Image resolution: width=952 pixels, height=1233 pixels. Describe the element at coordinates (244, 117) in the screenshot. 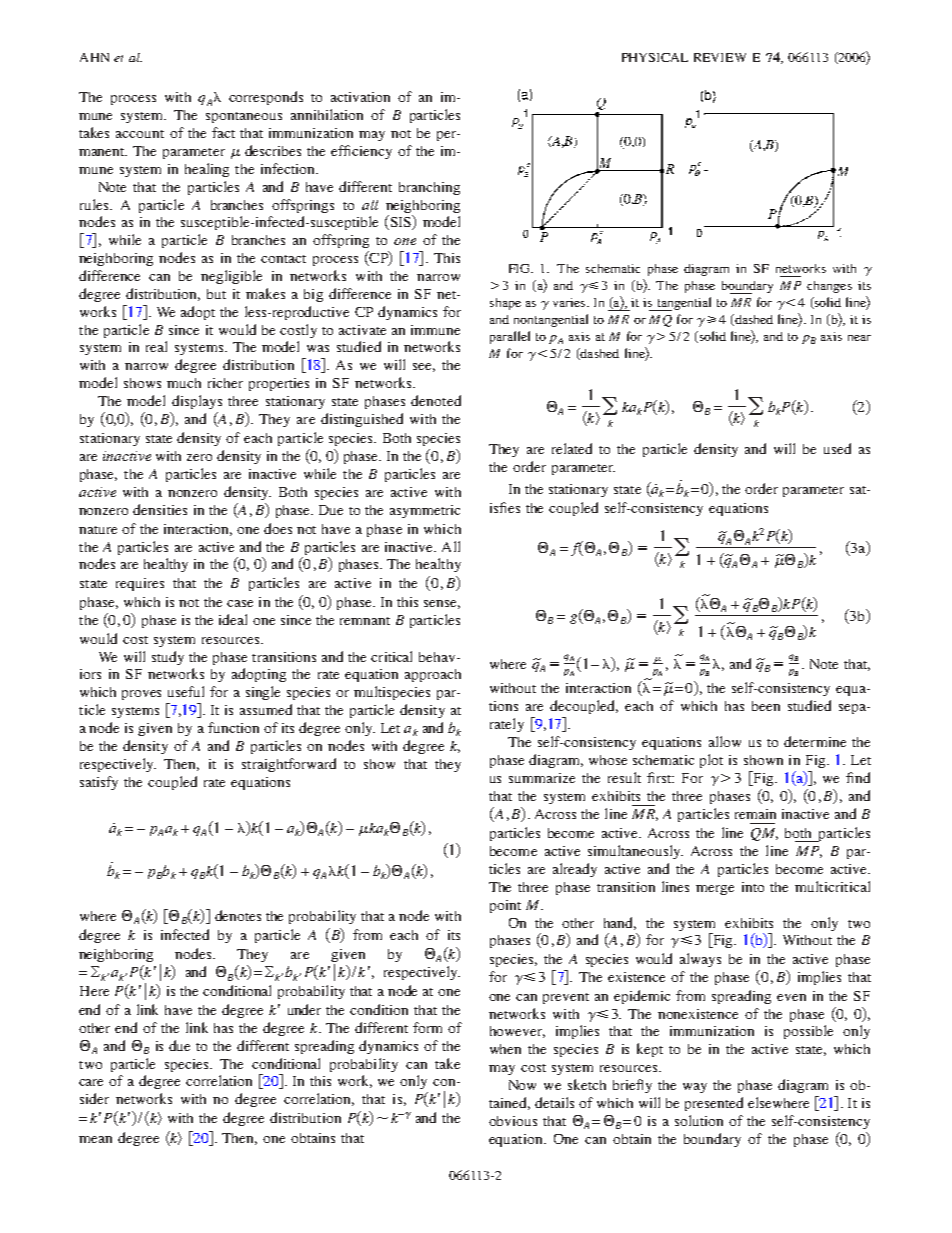

I see `spontaneous` at that location.
